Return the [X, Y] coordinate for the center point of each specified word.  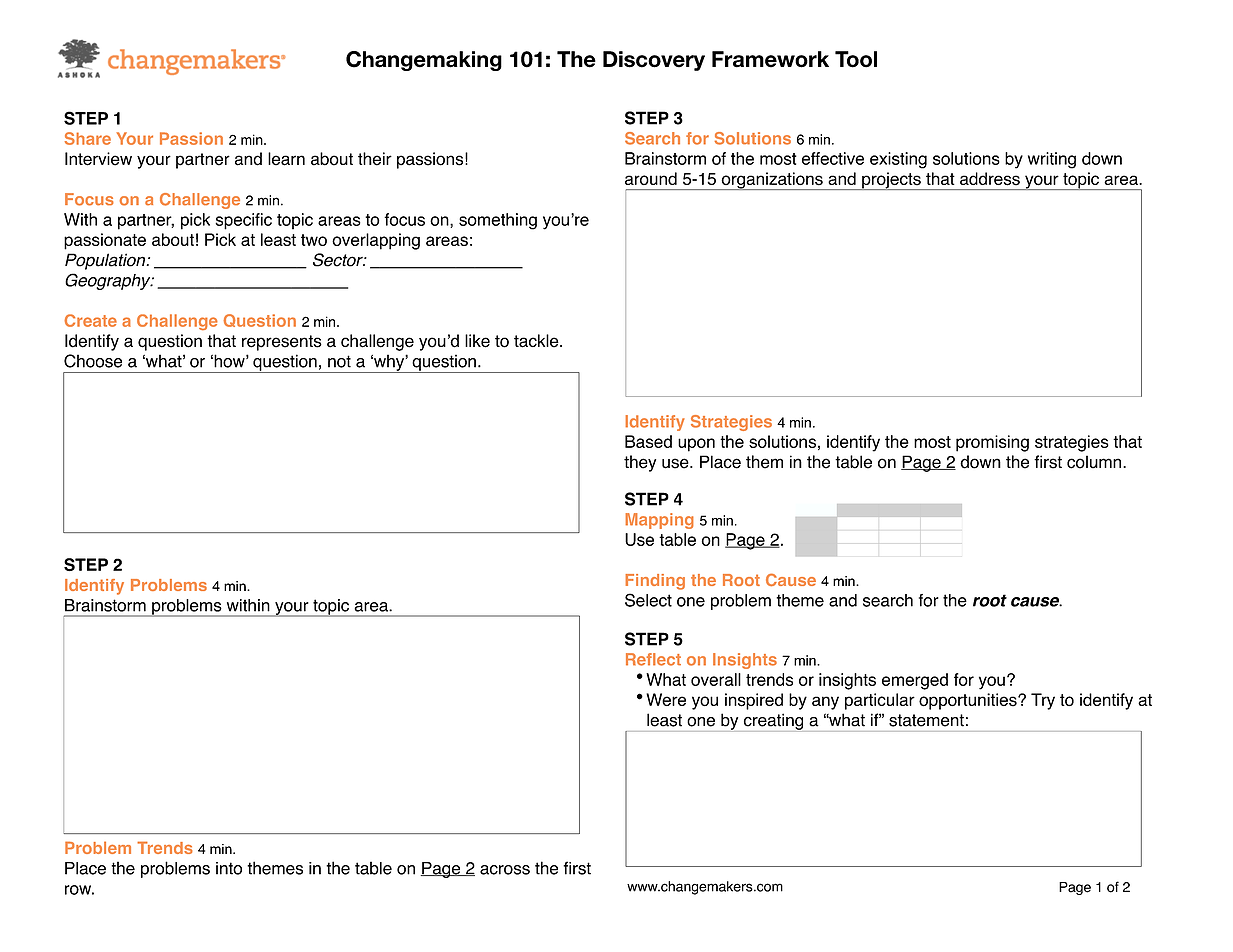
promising [992, 443]
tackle [537, 341]
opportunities [969, 701]
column [1095, 462]
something [498, 221]
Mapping [659, 521]
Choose [93, 361]
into [229, 868]
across [505, 870]
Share [88, 138]
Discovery [654, 61]
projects [891, 181]
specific [243, 221]
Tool [856, 59]
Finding [655, 582]
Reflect [653, 659]
